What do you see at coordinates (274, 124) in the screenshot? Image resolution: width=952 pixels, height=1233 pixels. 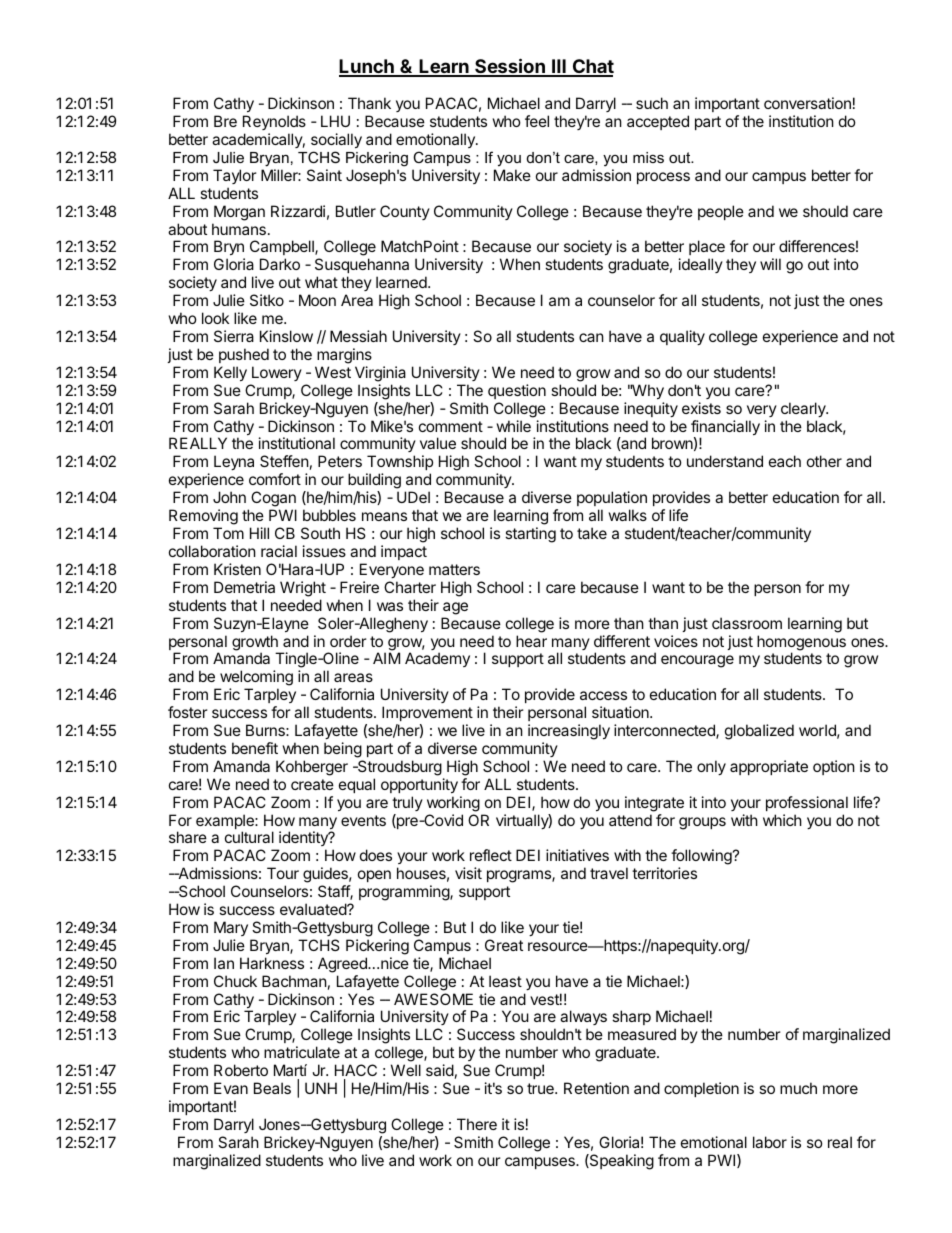 I see `Reynolds` at bounding box center [274, 124].
